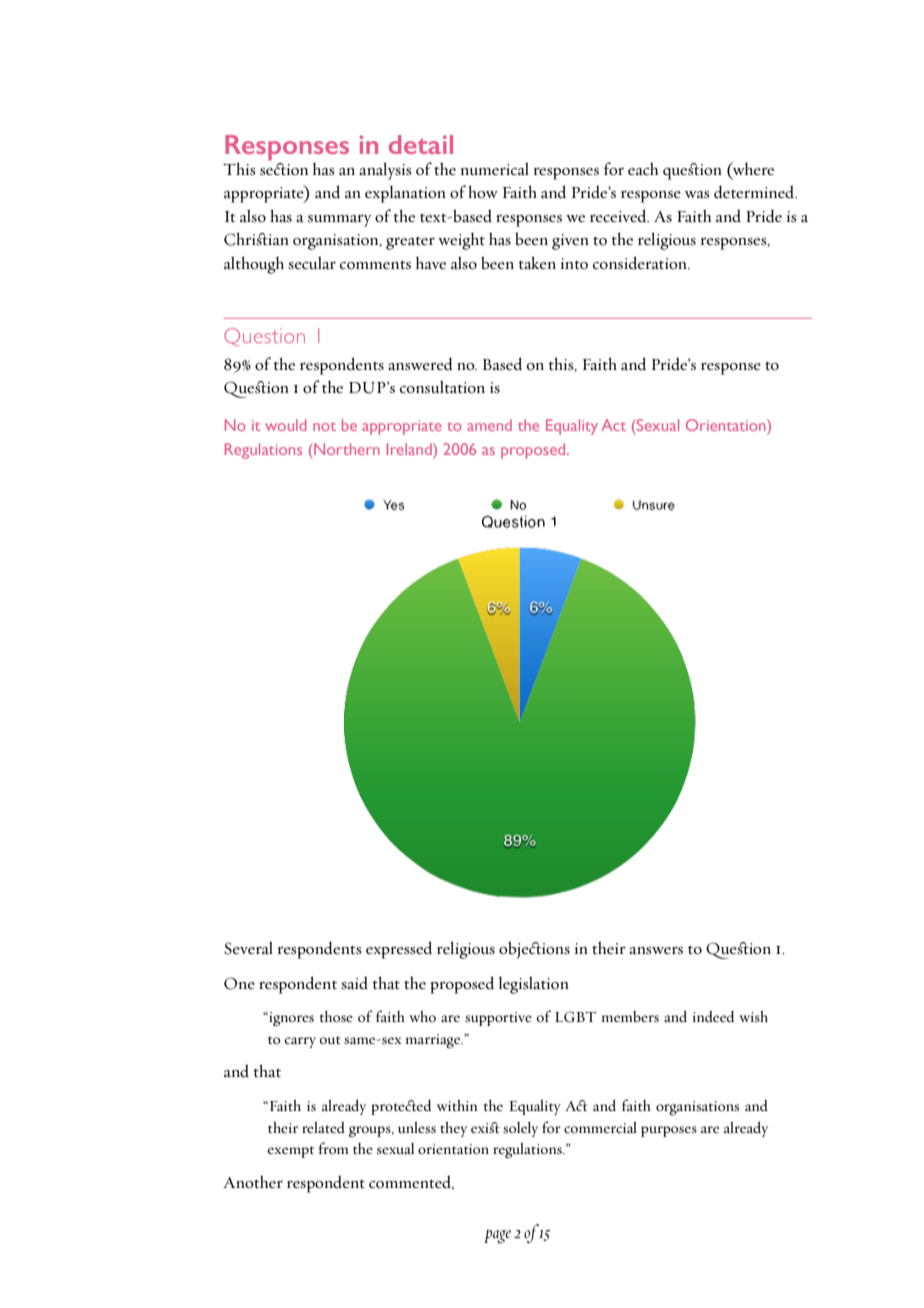 The width and height of the image is (924, 1308). What do you see at coordinates (346, 449) in the image?
I see `Northern` at bounding box center [346, 449].
